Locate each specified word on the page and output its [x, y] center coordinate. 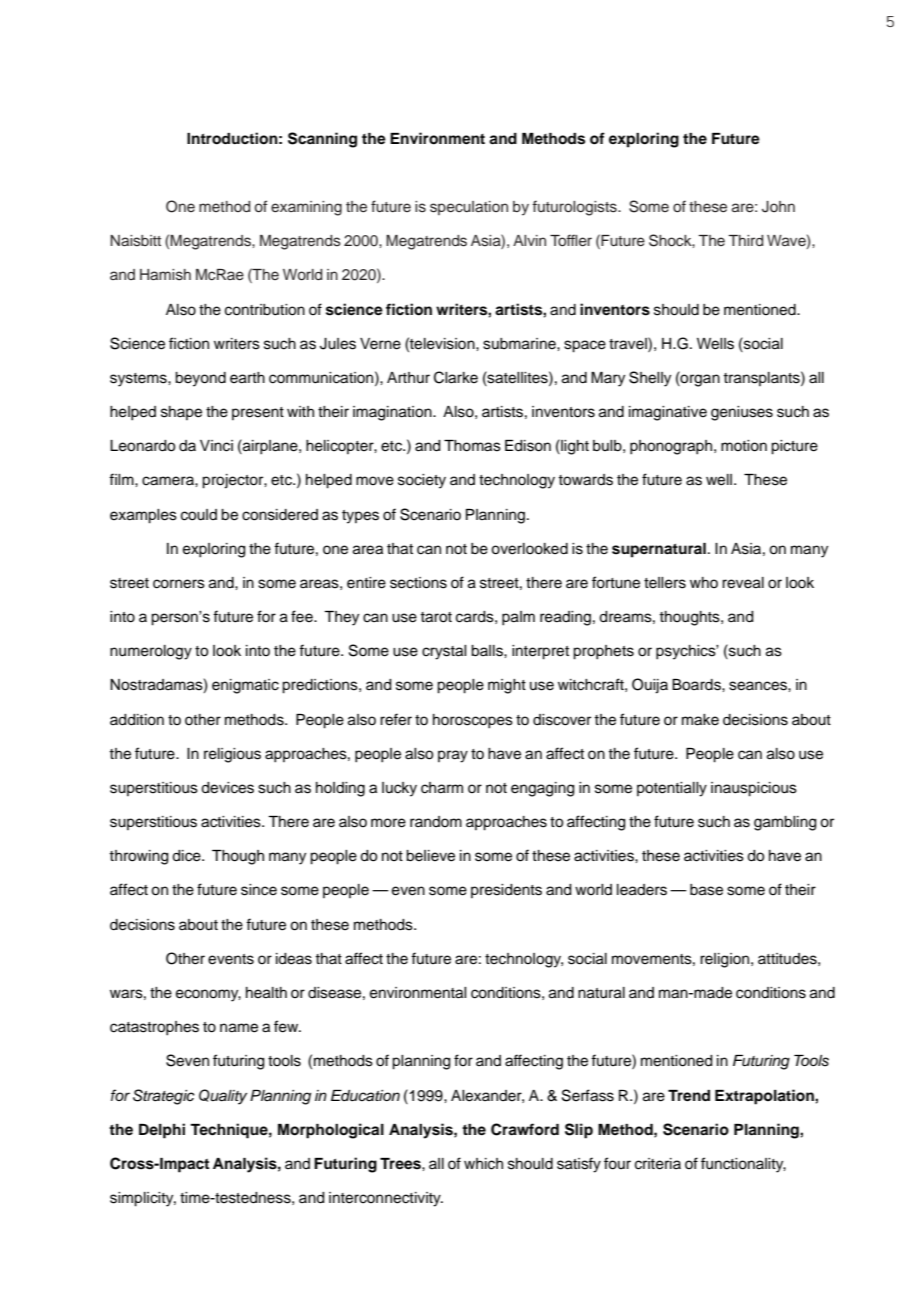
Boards [697, 685]
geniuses [742, 413]
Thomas [472, 446]
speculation [469, 208]
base [706, 890]
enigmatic [245, 686]
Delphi [162, 1131]
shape [181, 413]
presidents [506, 891]
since [259, 890]
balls [488, 651]
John [778, 207]
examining [306, 208]
